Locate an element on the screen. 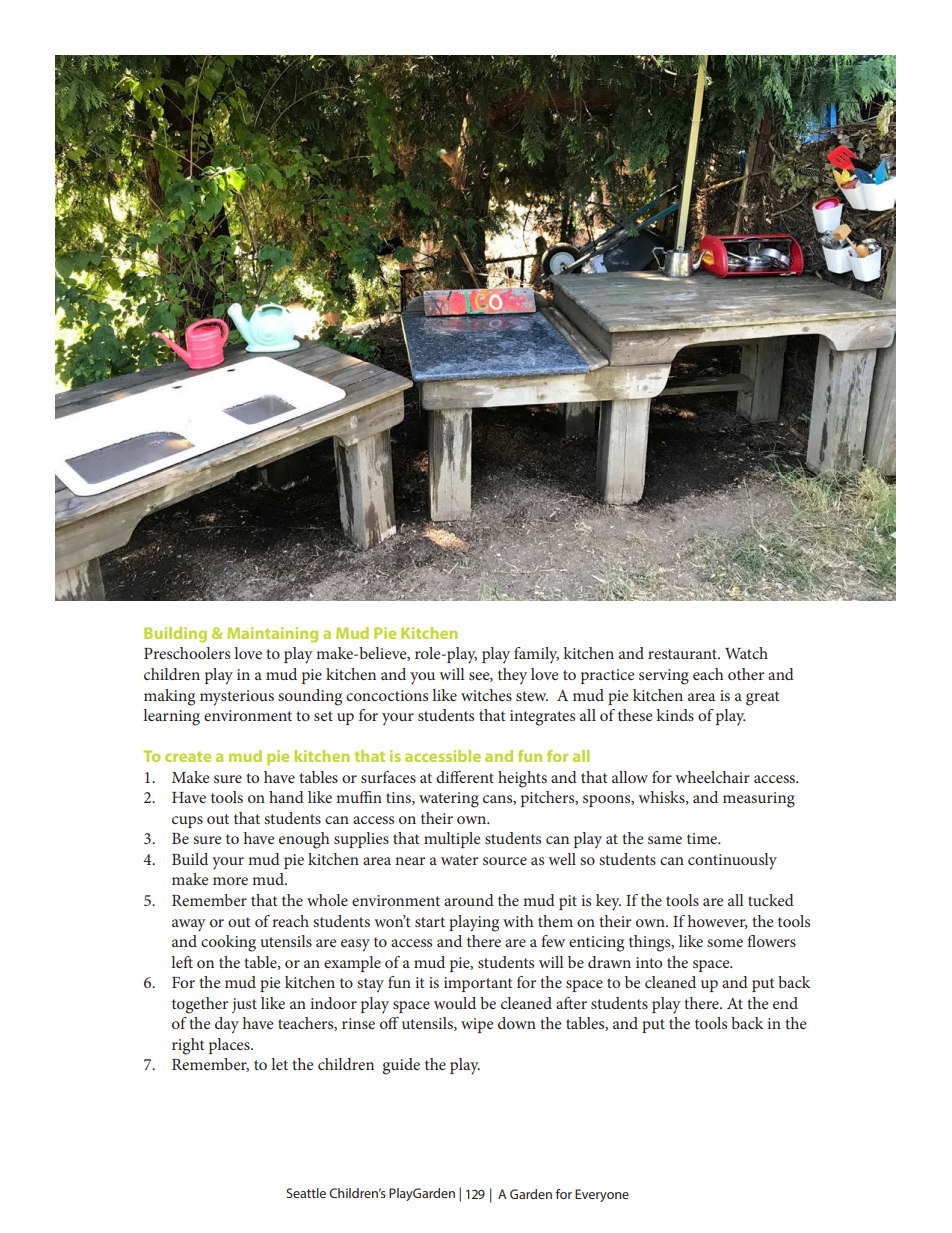 This screenshot has height=1233, width=952. wheelchair is located at coordinates (712, 777).
